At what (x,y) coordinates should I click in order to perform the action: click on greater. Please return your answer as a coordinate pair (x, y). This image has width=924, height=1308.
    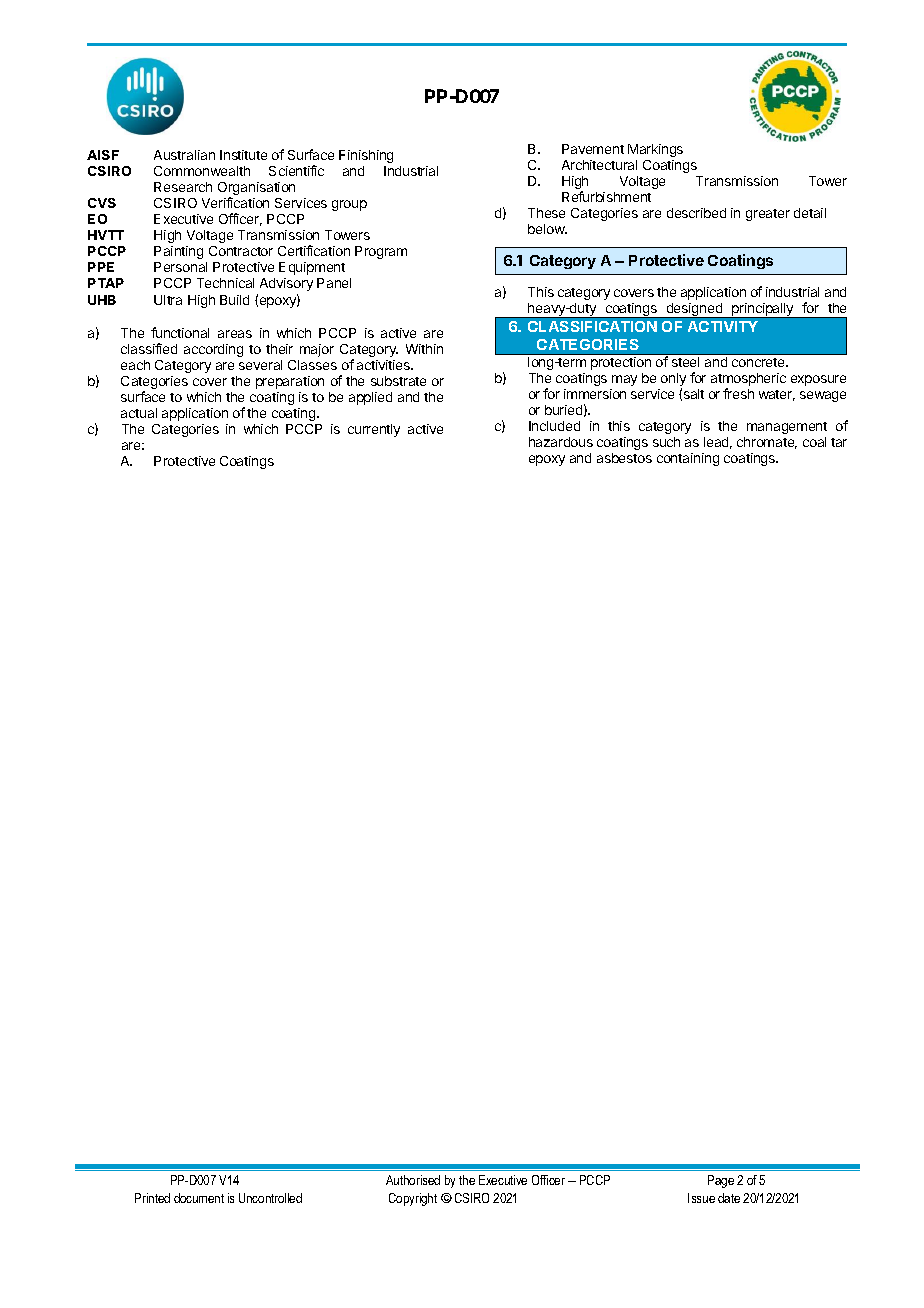
    Looking at the image, I should click on (768, 215).
